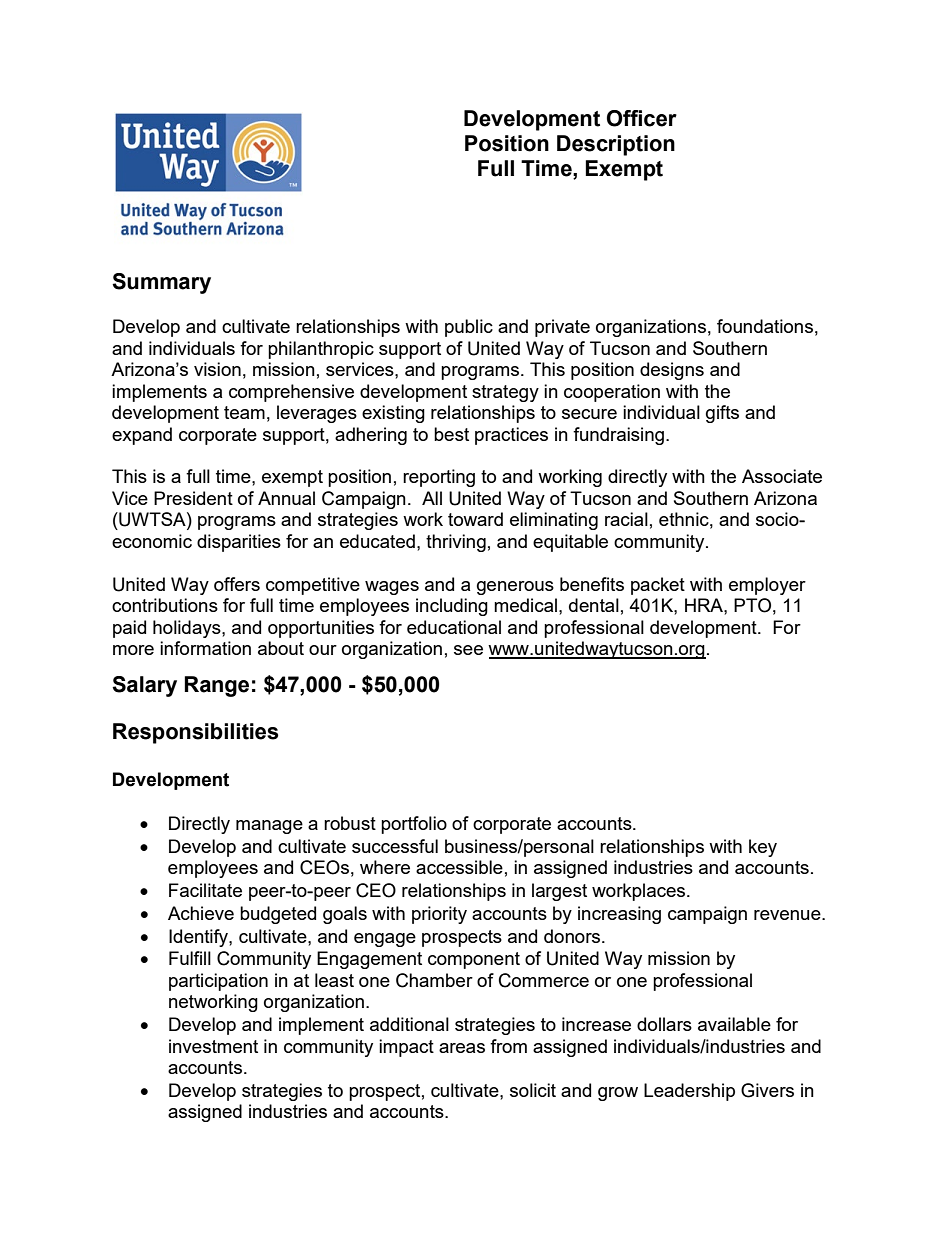 The width and height of the page is (952, 1233). Describe the element at coordinates (414, 825) in the page. I see `portfolio` at that location.
